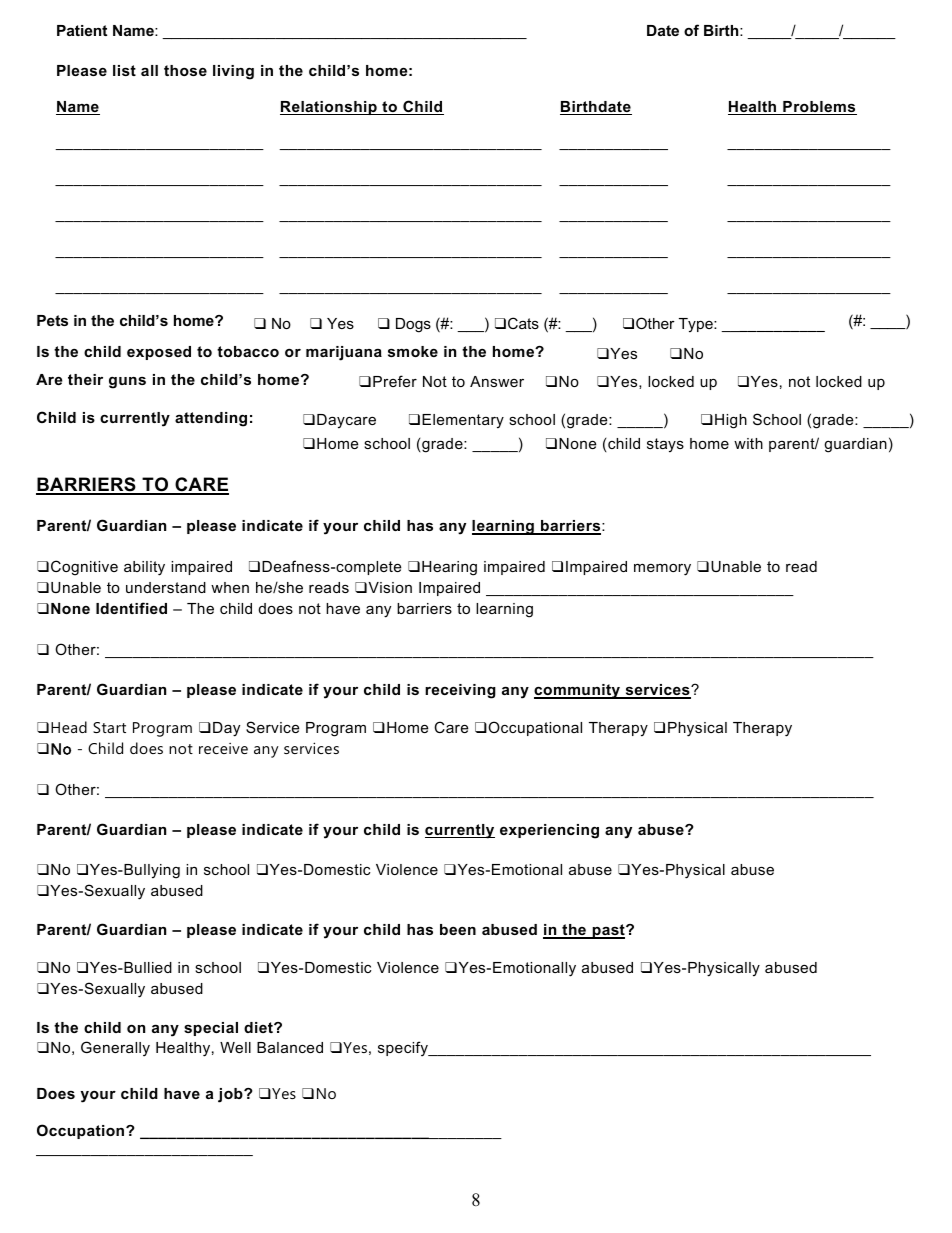 Image resolution: width=952 pixels, height=1233 pixels. Describe the element at coordinates (460, 691) in the screenshot. I see `receiving` at that location.
